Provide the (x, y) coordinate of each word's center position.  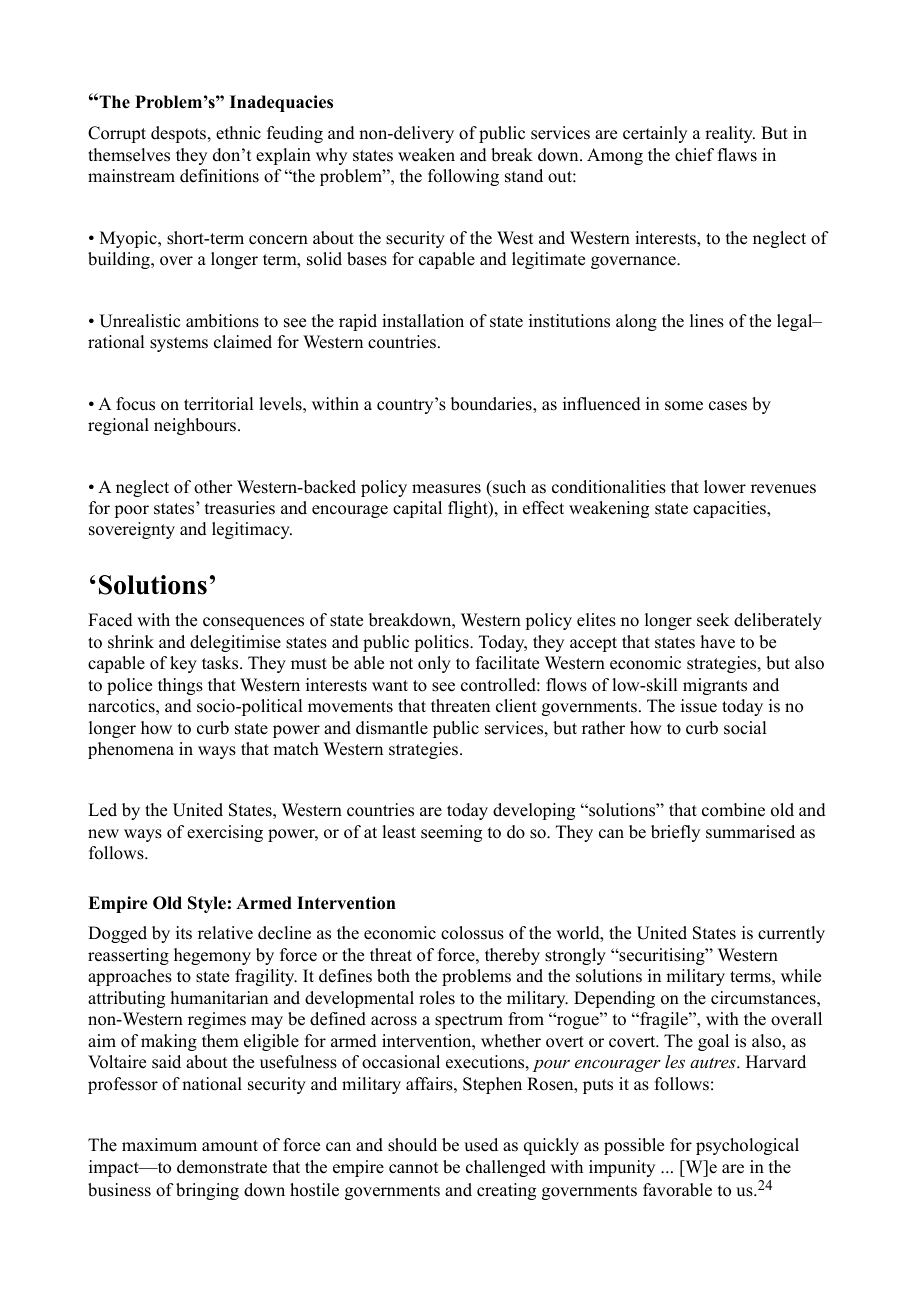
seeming (451, 833)
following (463, 177)
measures (446, 489)
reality (730, 134)
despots (180, 134)
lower (725, 487)
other (213, 487)
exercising (225, 833)
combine (733, 810)
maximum (159, 1145)
